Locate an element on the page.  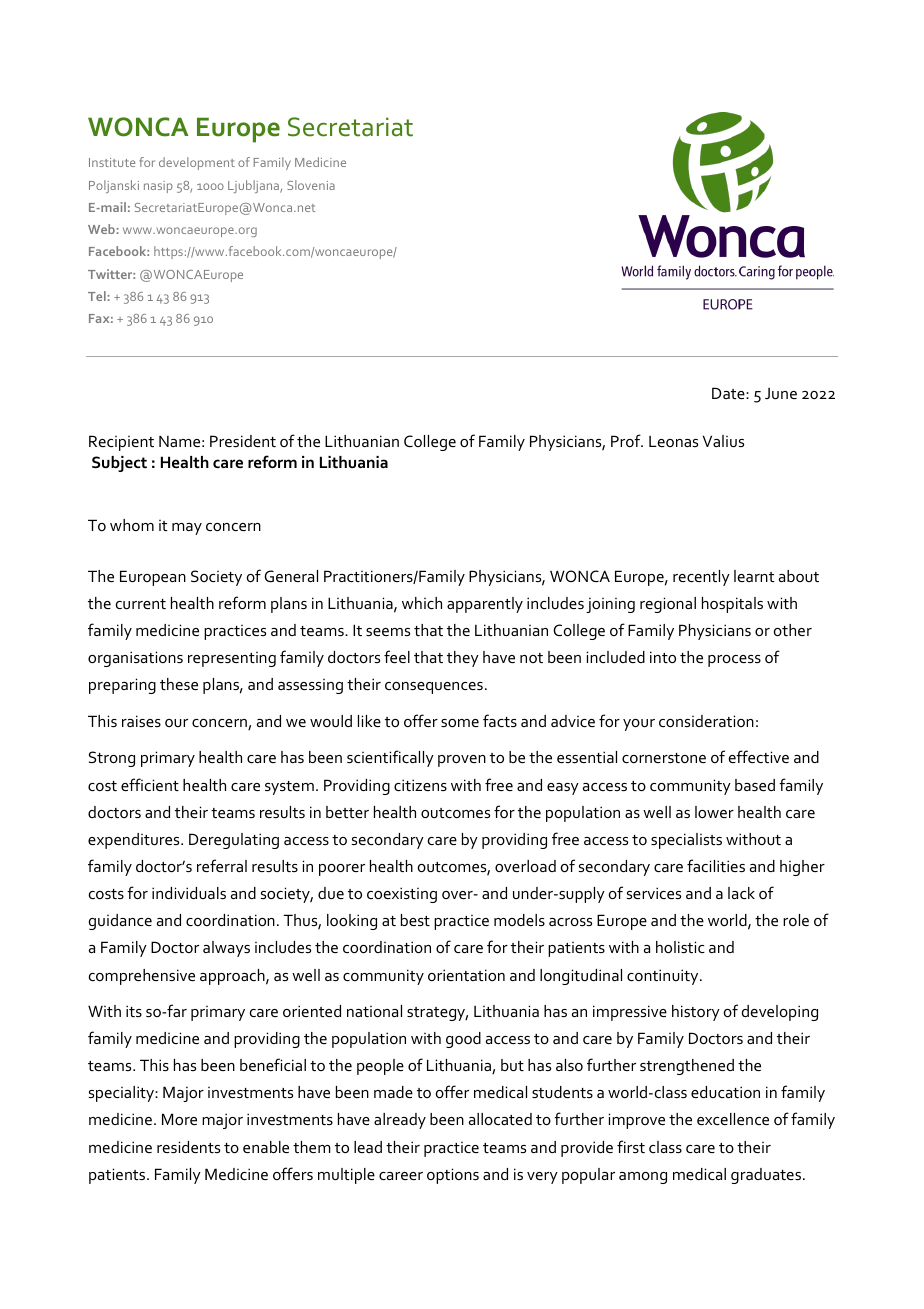
orientation is located at coordinates (466, 975).
